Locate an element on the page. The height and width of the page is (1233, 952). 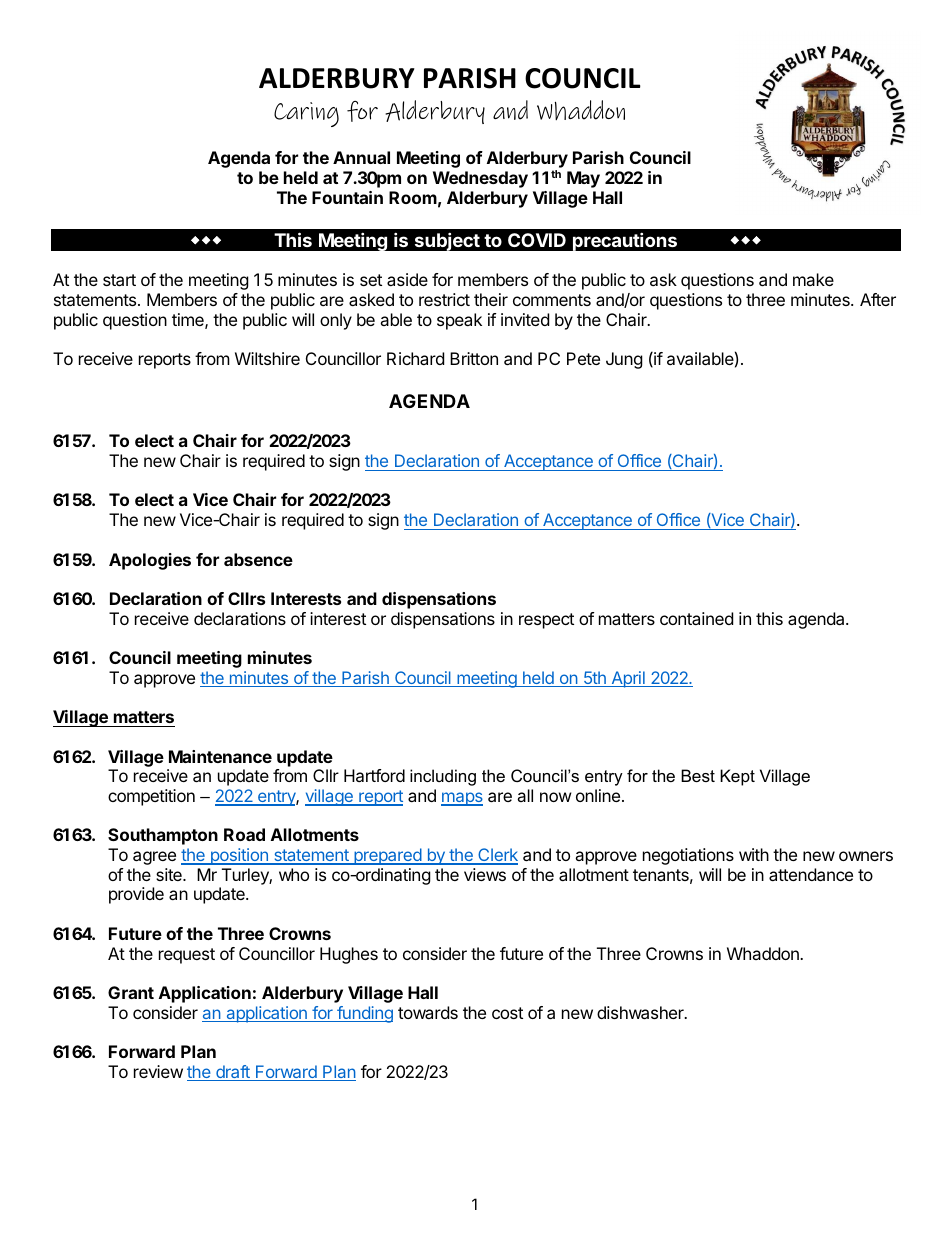
make is located at coordinates (813, 279).
